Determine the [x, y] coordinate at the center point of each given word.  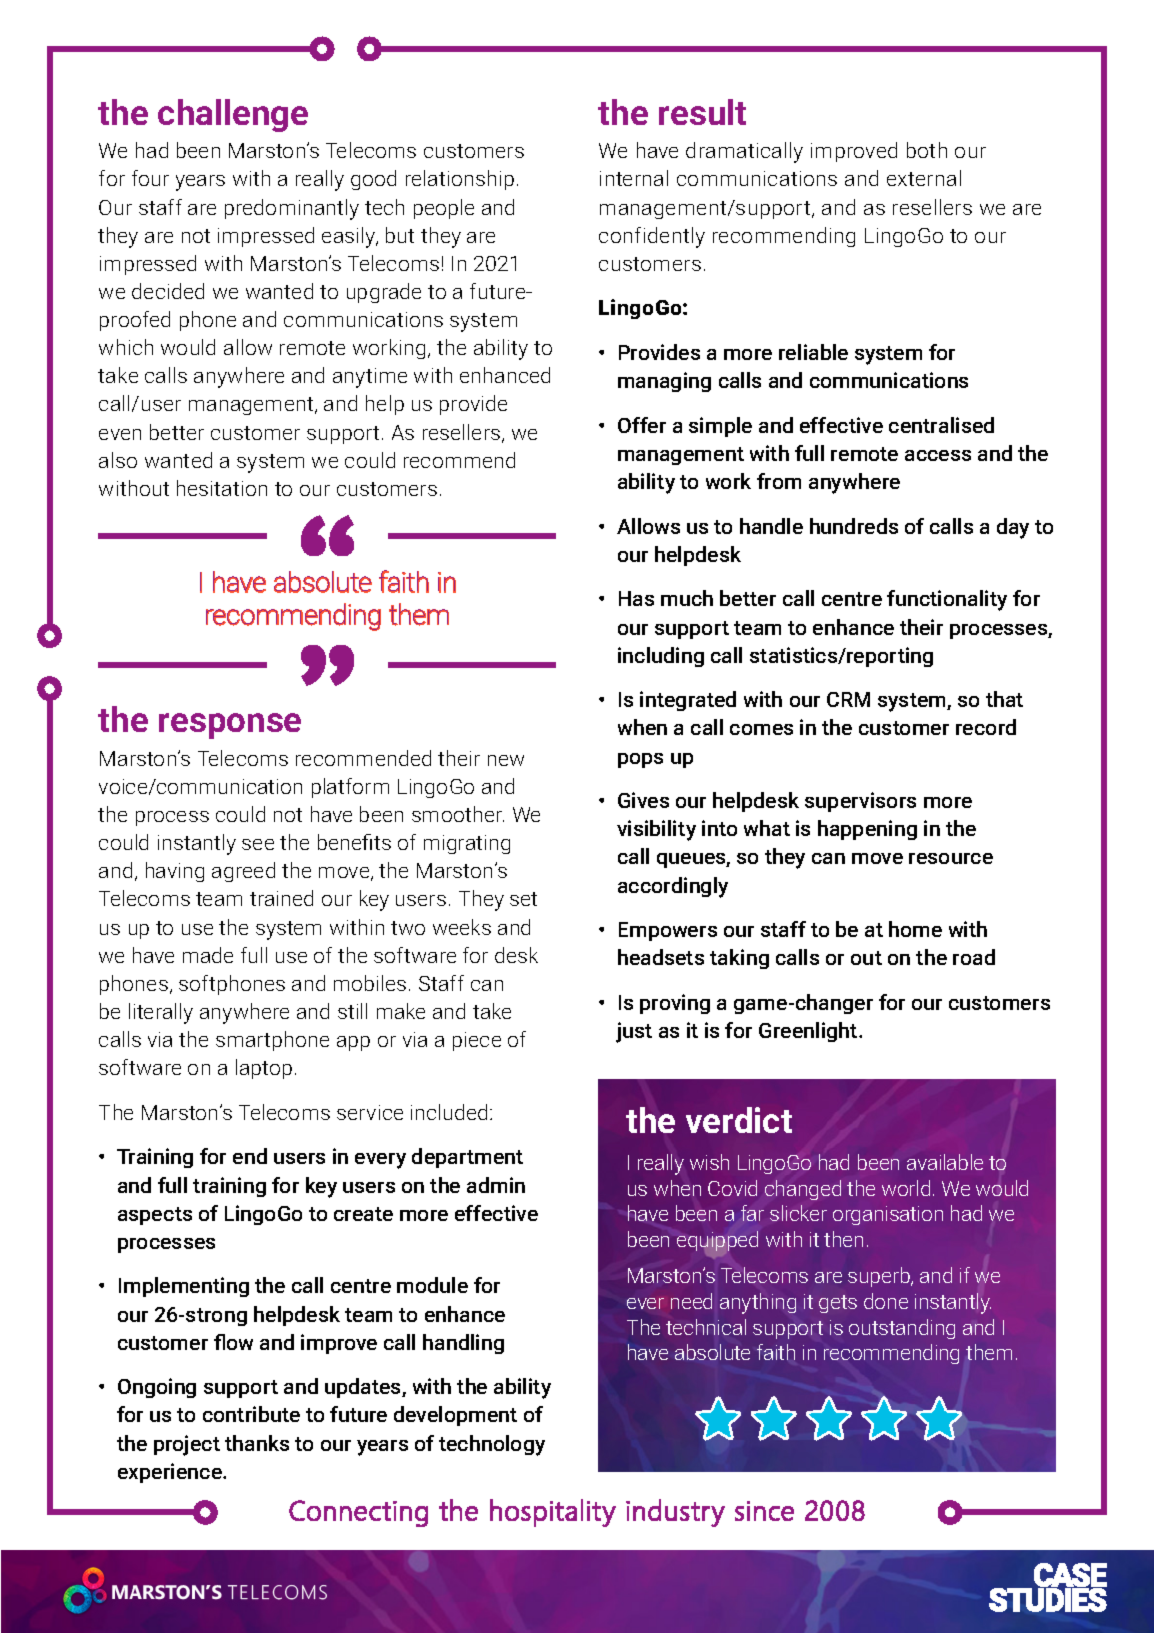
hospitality [553, 1513]
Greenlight [809, 1032]
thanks [257, 1443]
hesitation [222, 488]
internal [634, 178]
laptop [264, 1069]
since [764, 1511]
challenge [233, 115]
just [634, 1032]
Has [636, 598]
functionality [947, 600]
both [927, 150]
